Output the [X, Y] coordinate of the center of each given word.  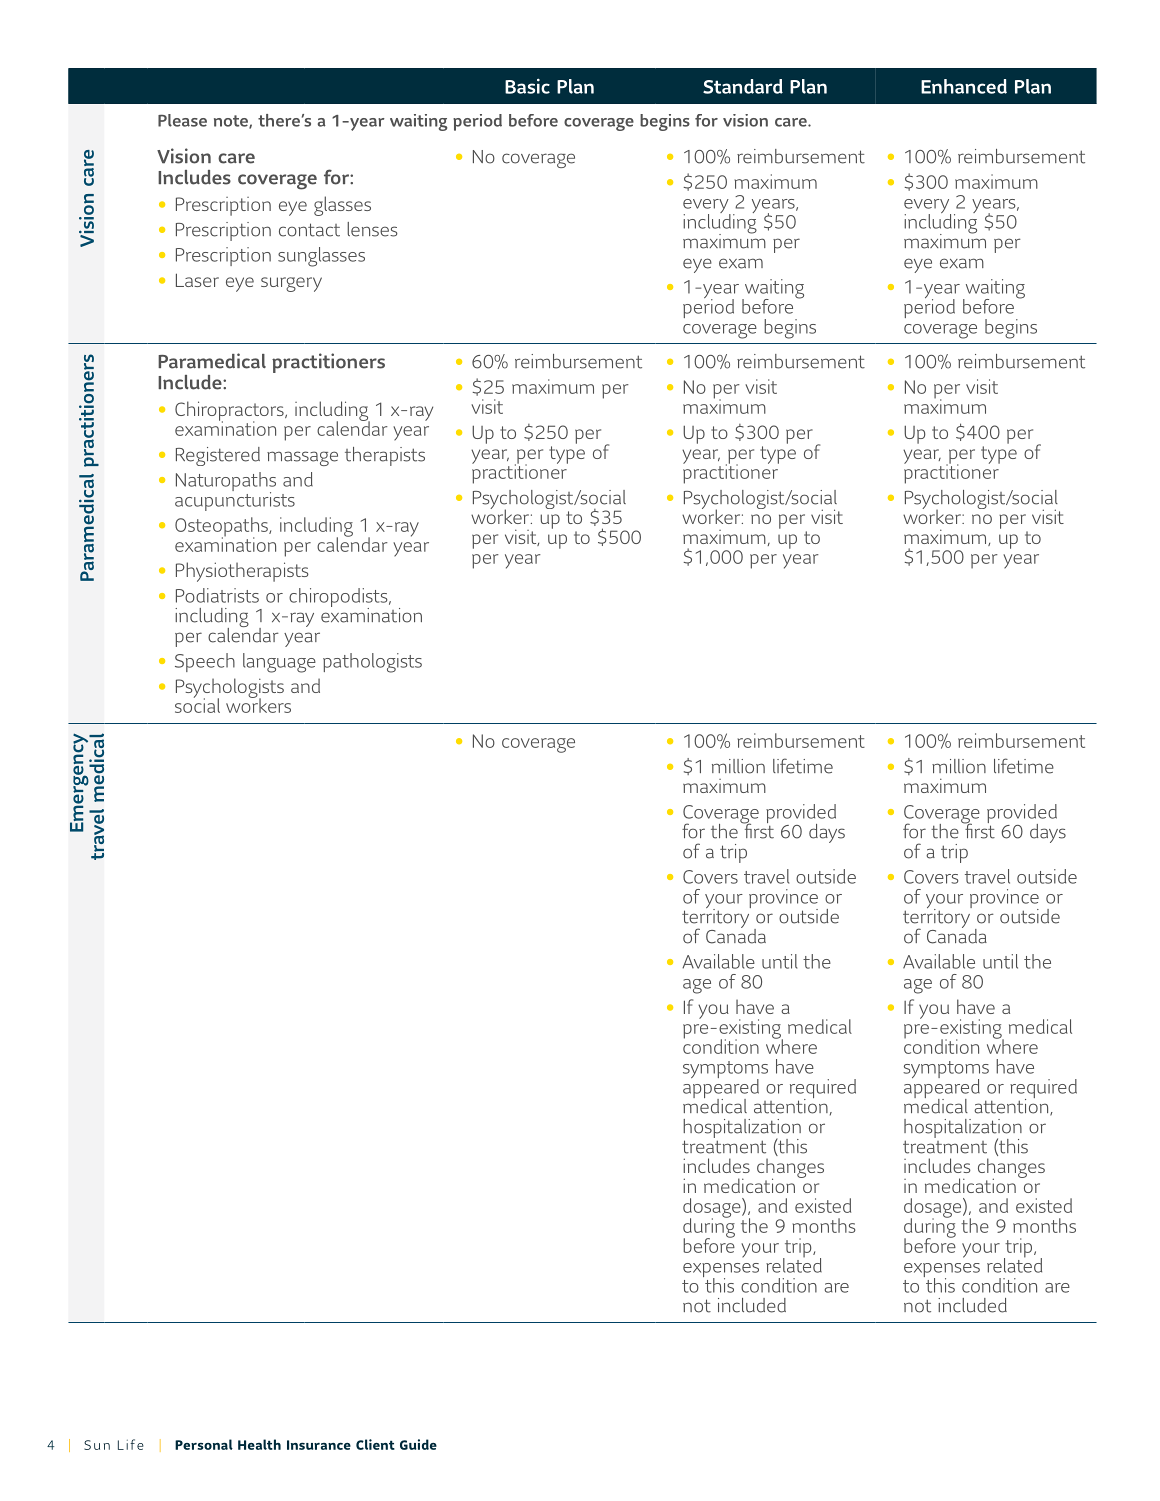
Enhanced [964, 86]
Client [375, 1444]
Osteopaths [222, 528]
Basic [527, 86]
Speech [205, 662]
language [279, 663]
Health [259, 1444]
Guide [418, 1444]
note [232, 122]
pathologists [372, 663]
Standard [743, 86]
